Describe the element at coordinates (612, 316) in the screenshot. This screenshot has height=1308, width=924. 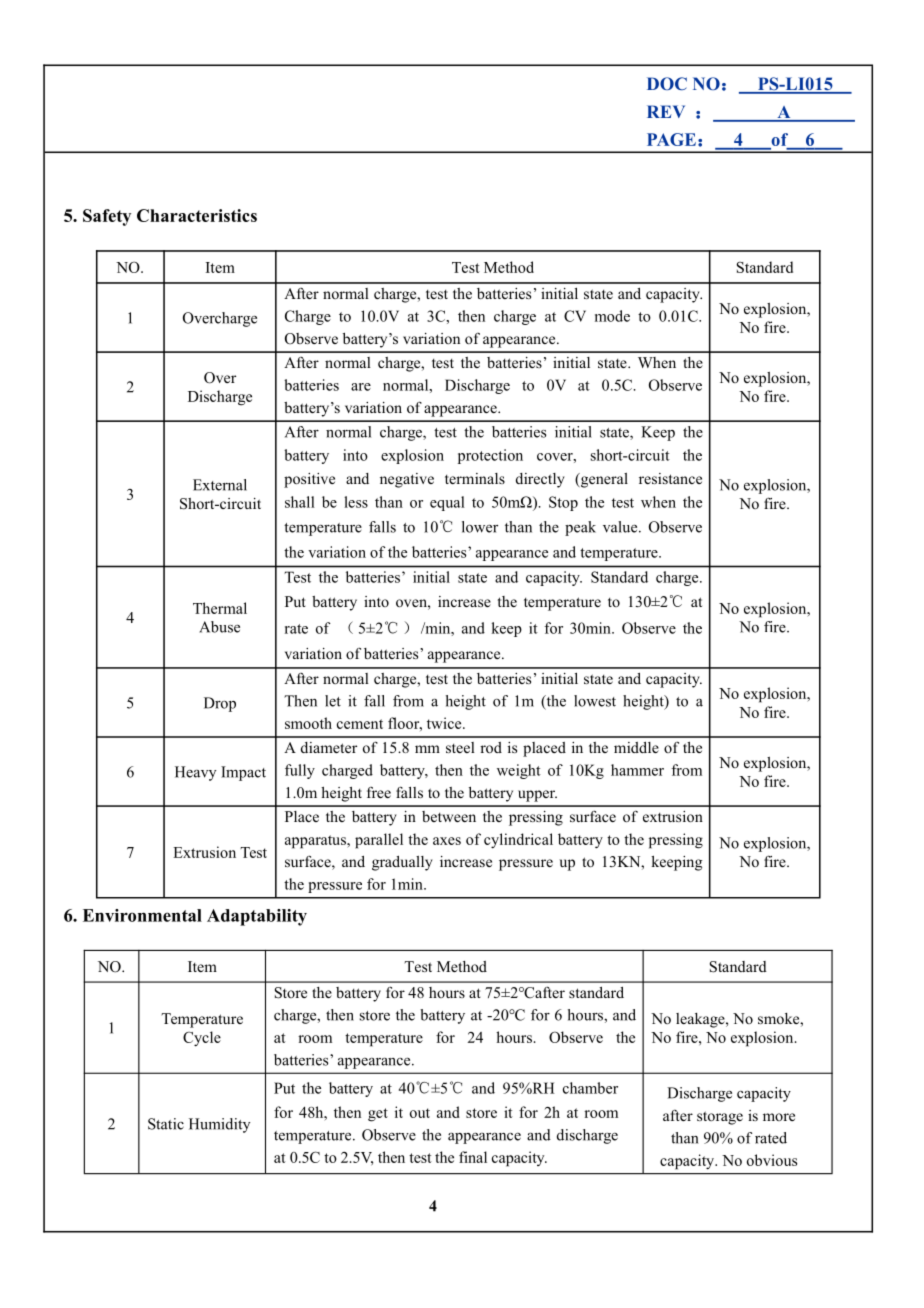
I see `mode` at that location.
